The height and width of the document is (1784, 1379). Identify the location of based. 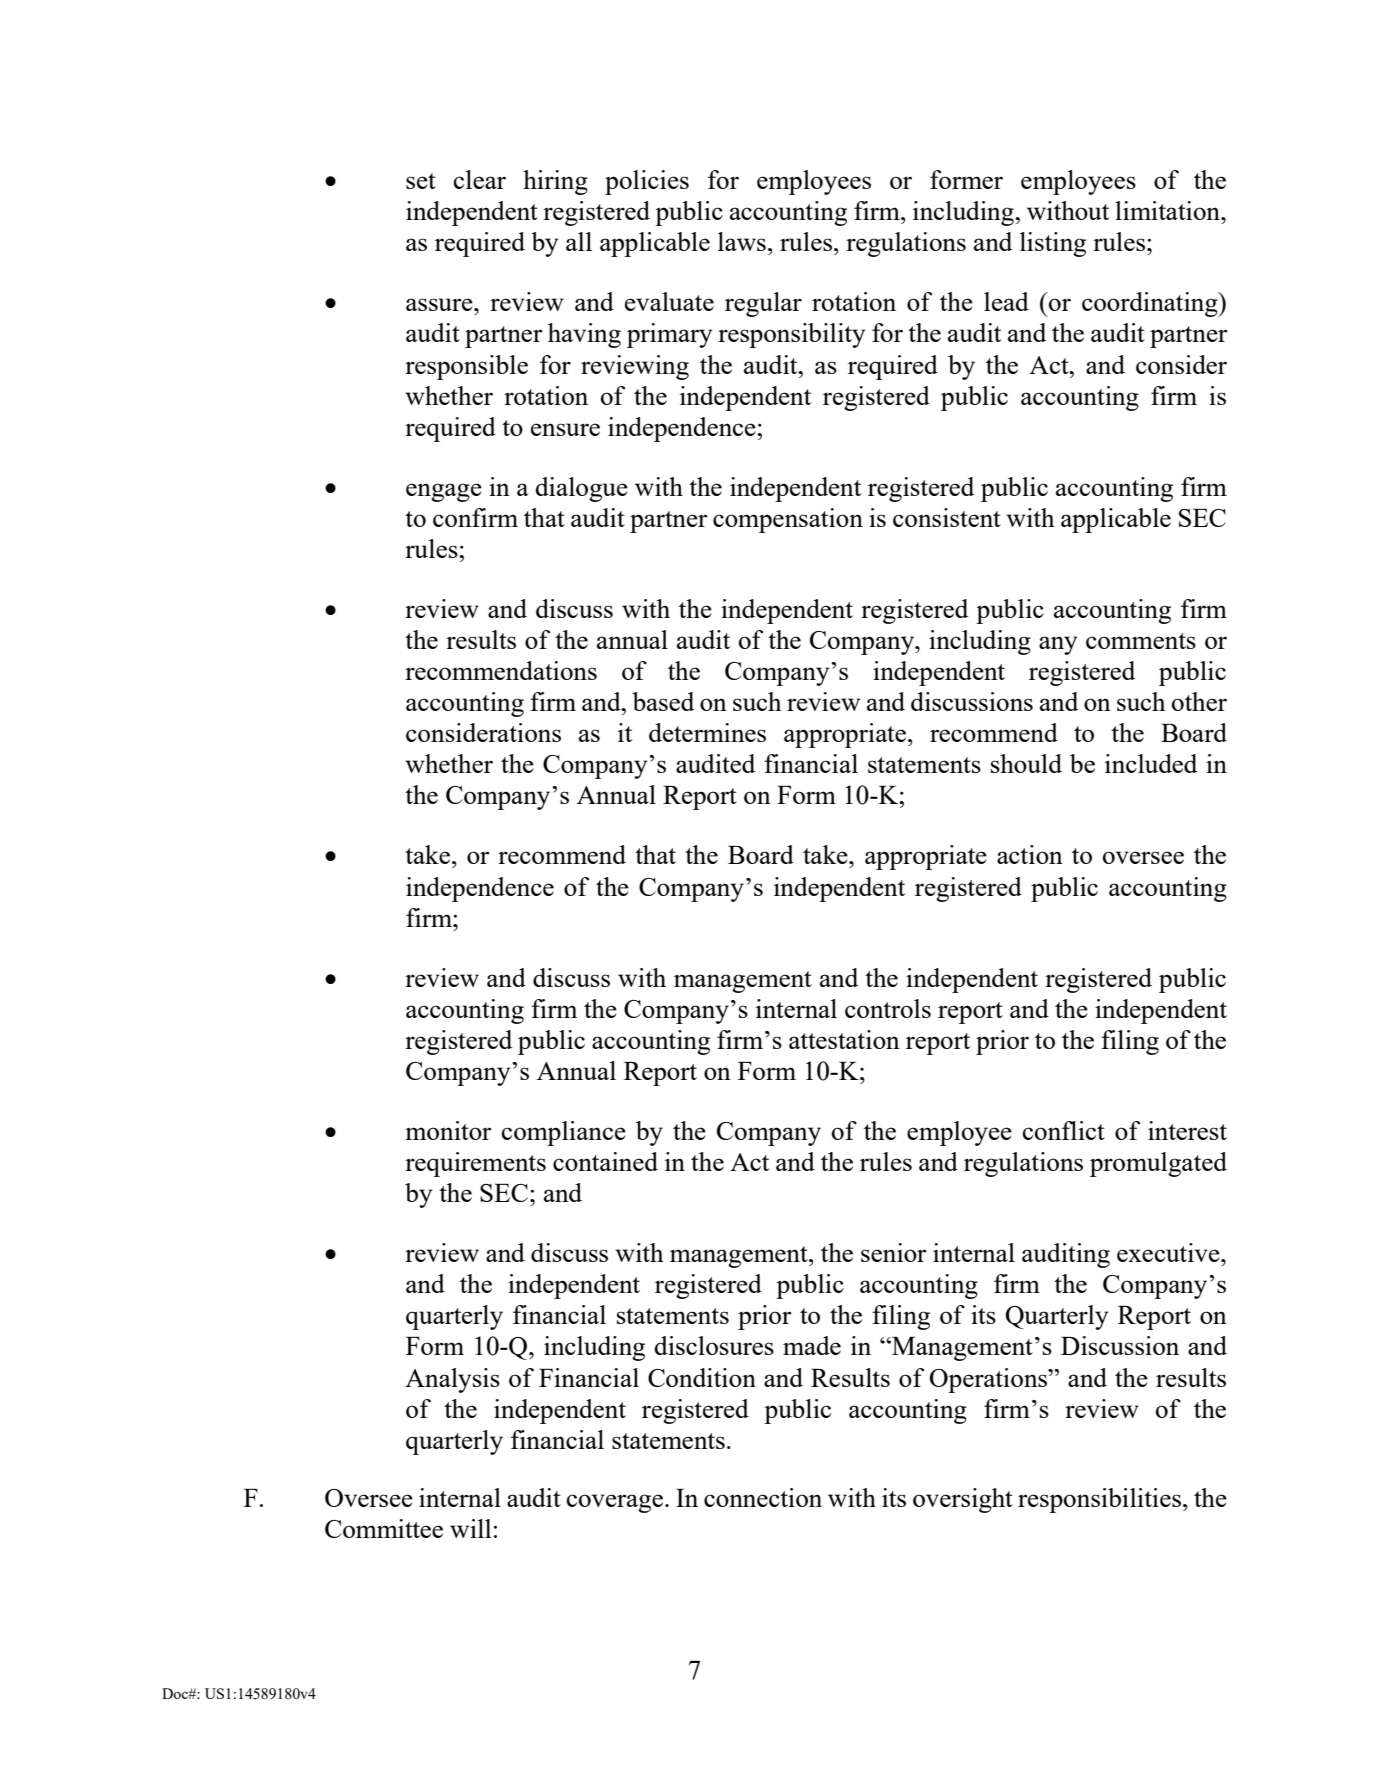
(663, 701).
